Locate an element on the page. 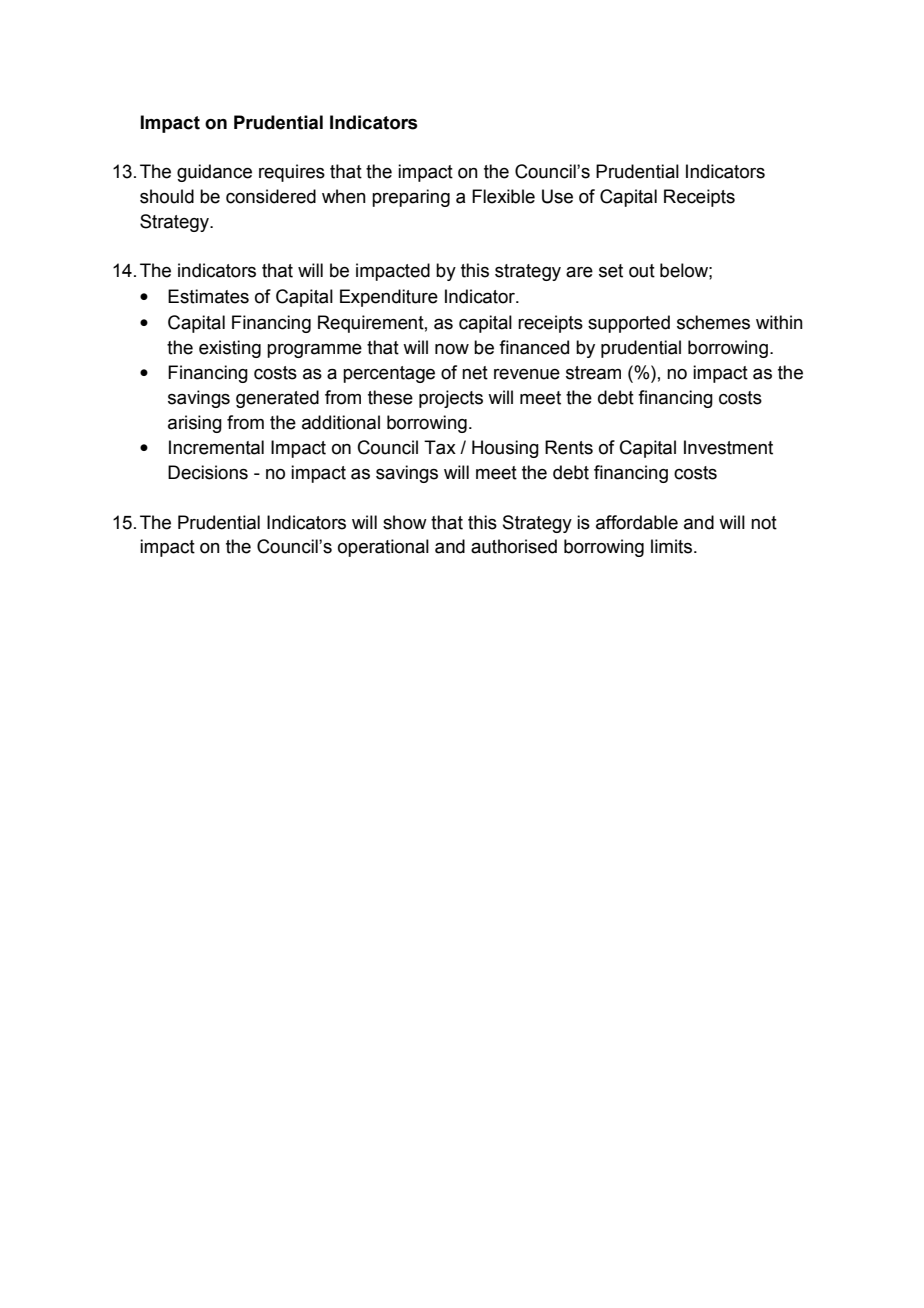 Image resolution: width=924 pixels, height=1308 pixels. operational is located at coordinates (383, 548).
